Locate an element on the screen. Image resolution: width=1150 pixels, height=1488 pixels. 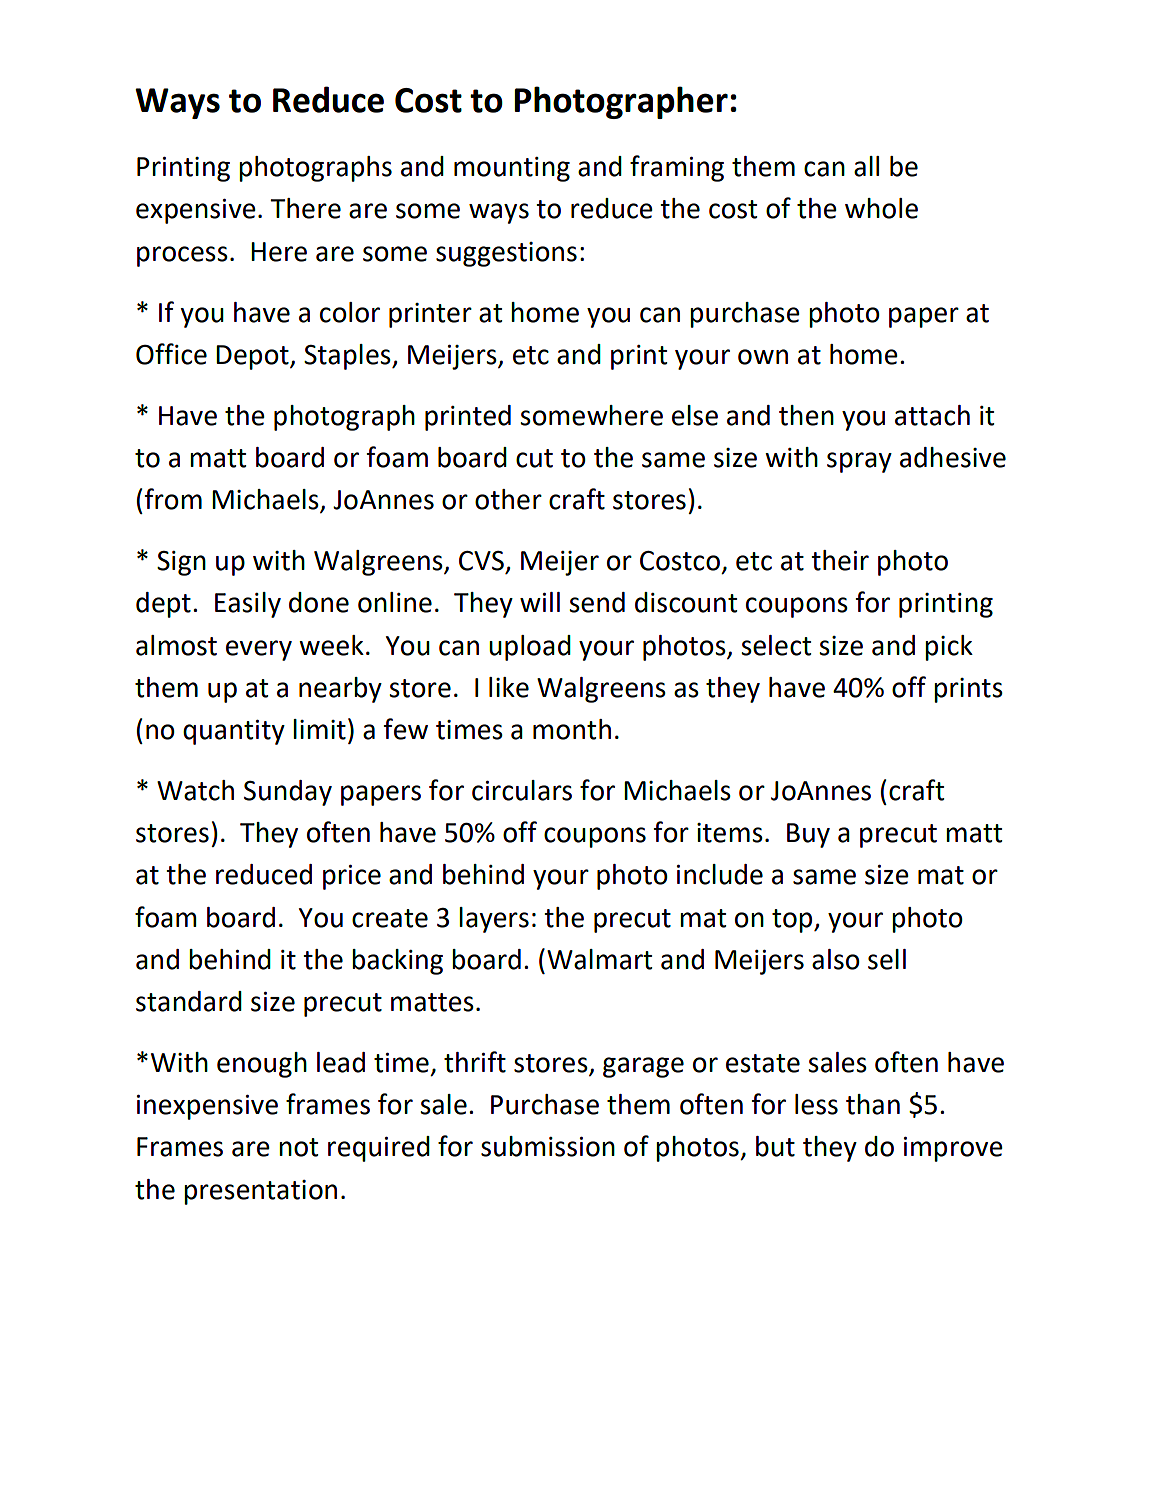
like is located at coordinates (509, 687).
